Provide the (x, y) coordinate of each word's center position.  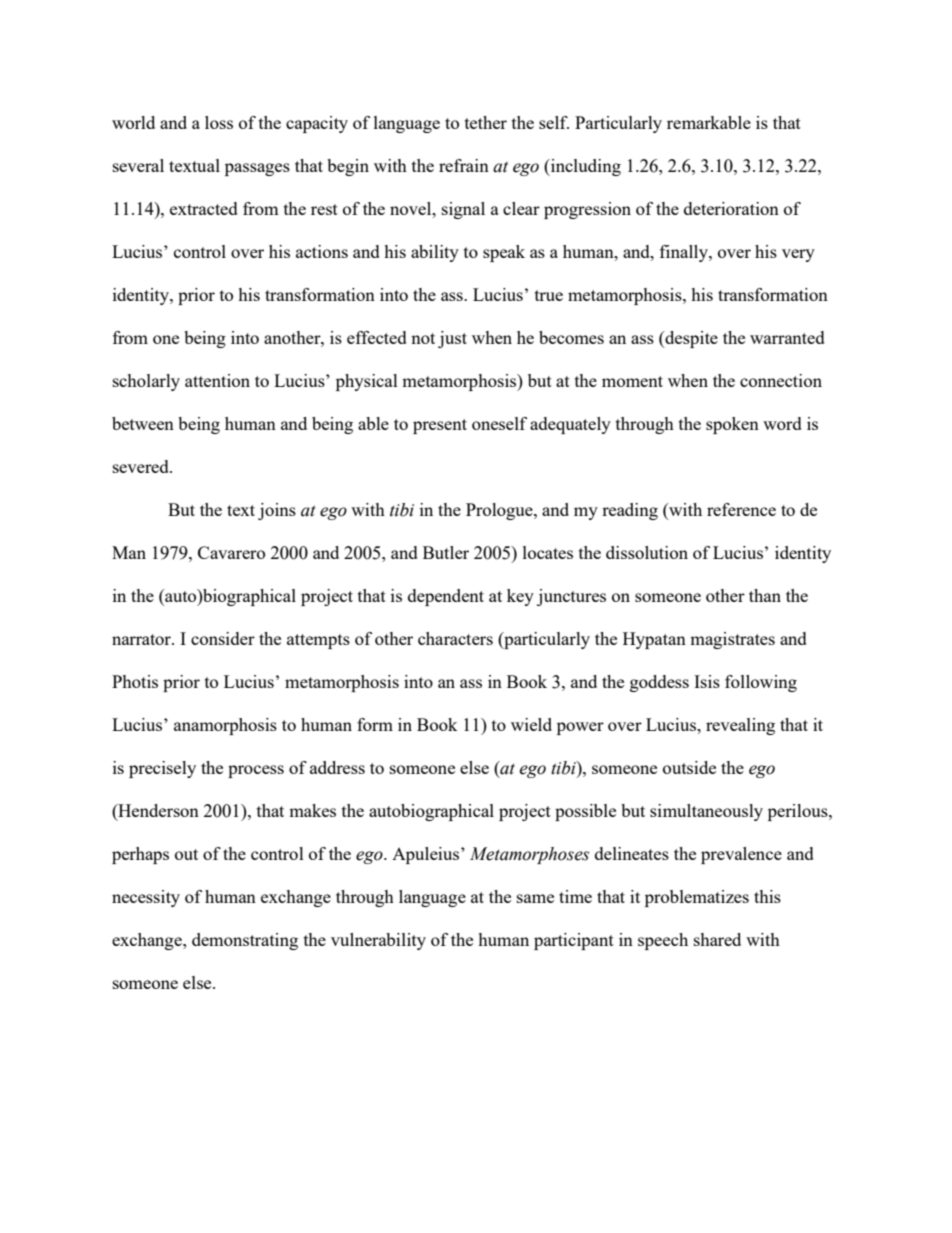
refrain (464, 165)
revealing (740, 726)
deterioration (731, 208)
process (256, 771)
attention (217, 380)
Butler (446, 552)
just (452, 339)
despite (690, 339)
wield (531, 724)
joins (277, 511)
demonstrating (245, 941)
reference (741, 509)
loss (219, 122)
